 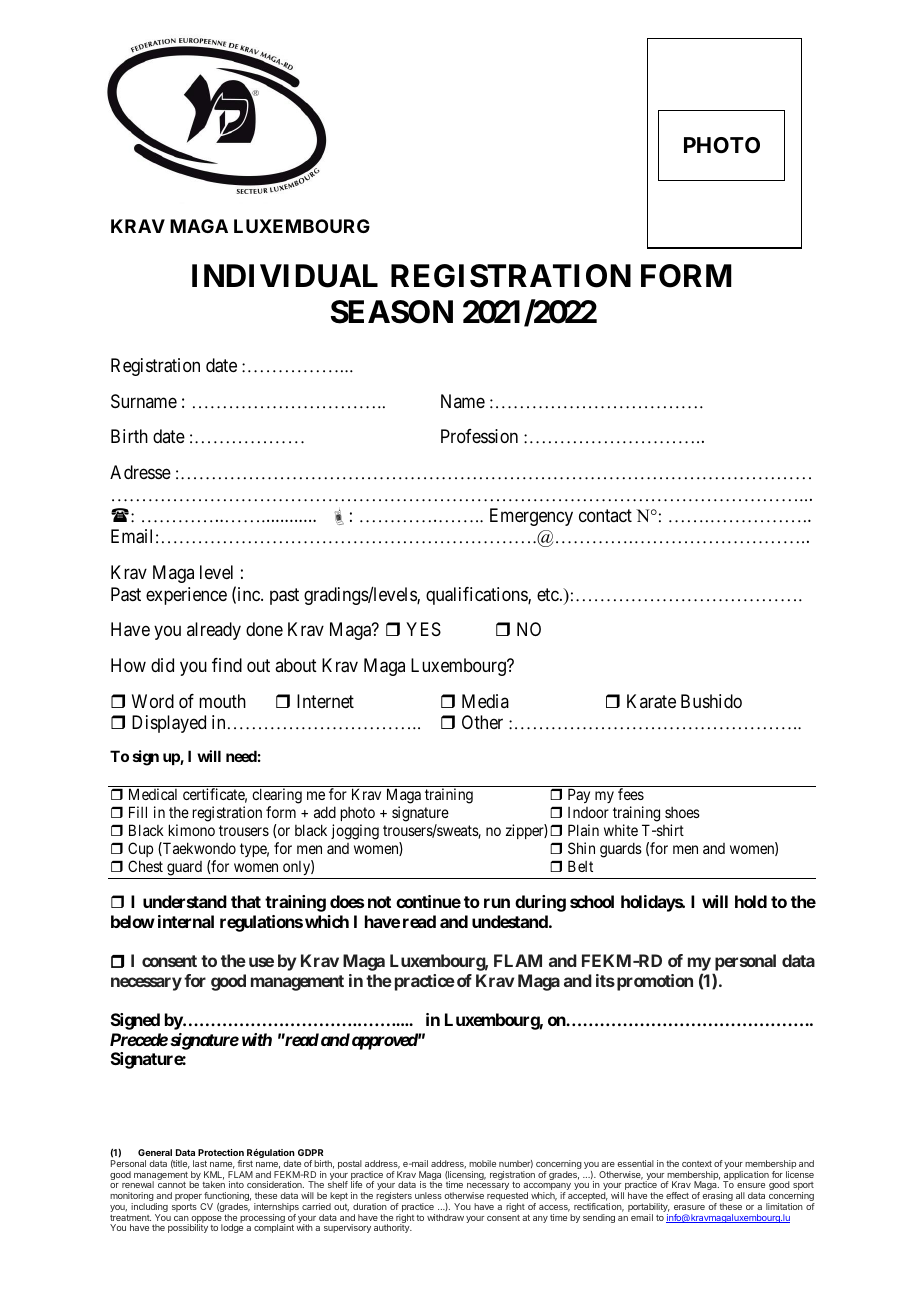 What do you see at coordinates (428, 1195) in the document?
I see `unless` at bounding box center [428, 1195].
